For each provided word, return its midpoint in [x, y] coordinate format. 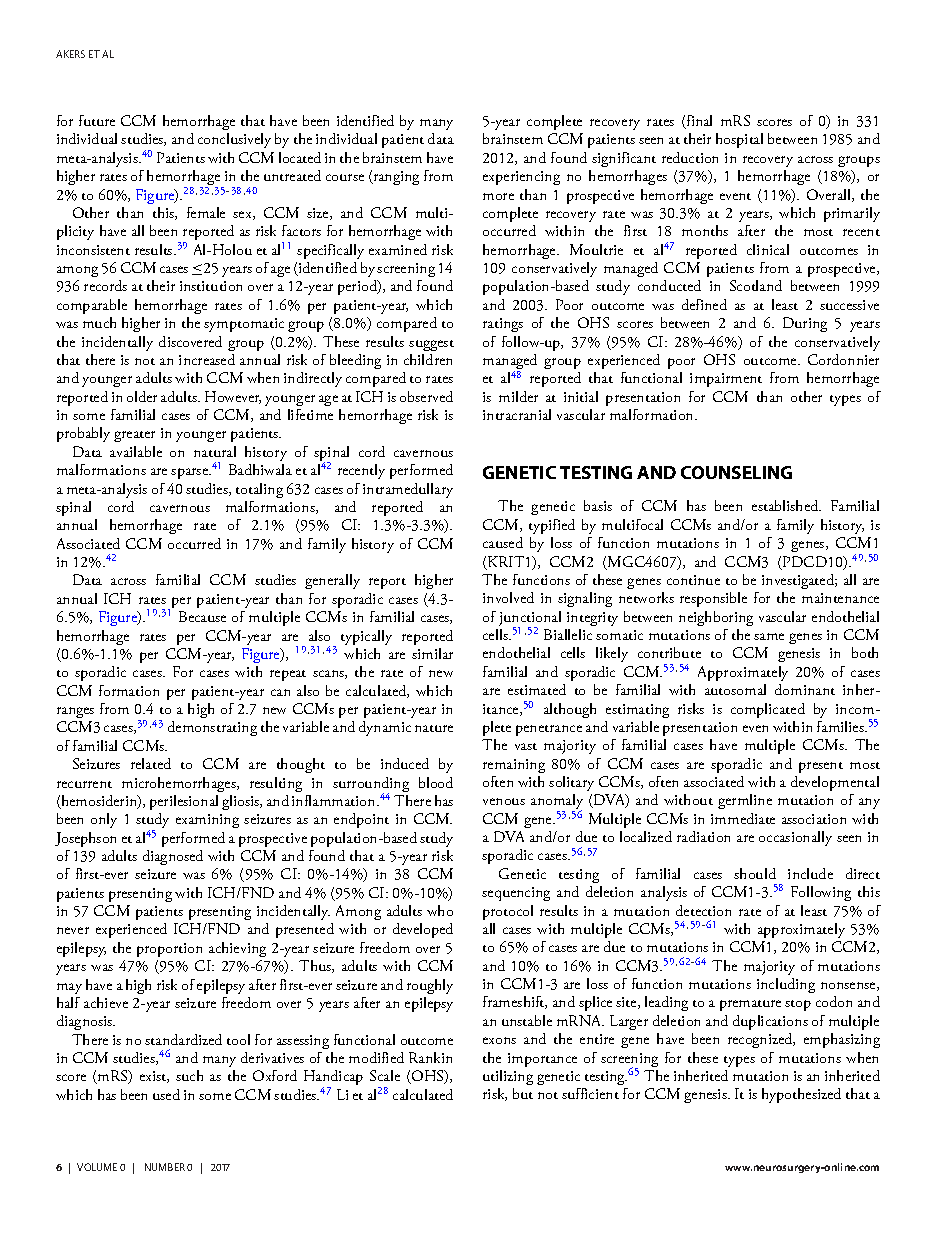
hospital [739, 140]
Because [202, 616]
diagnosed [173, 857]
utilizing [508, 1077]
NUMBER [165, 1167]
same [769, 636]
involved [508, 597]
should [755, 873]
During [805, 324]
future [97, 120]
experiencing [521, 178]
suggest [431, 345]
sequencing [516, 894]
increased [207, 359]
